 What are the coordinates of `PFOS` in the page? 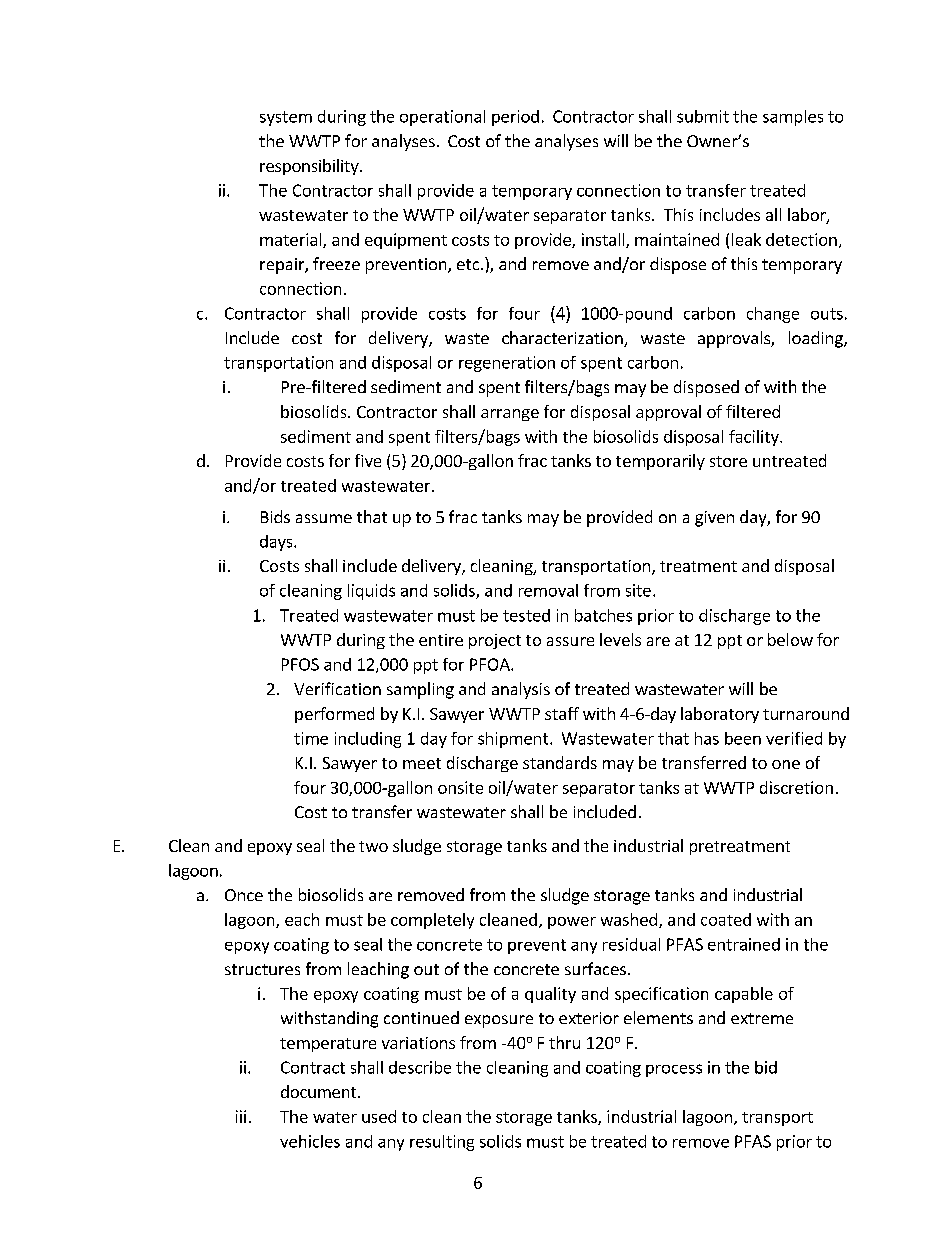 It's located at (300, 664).
